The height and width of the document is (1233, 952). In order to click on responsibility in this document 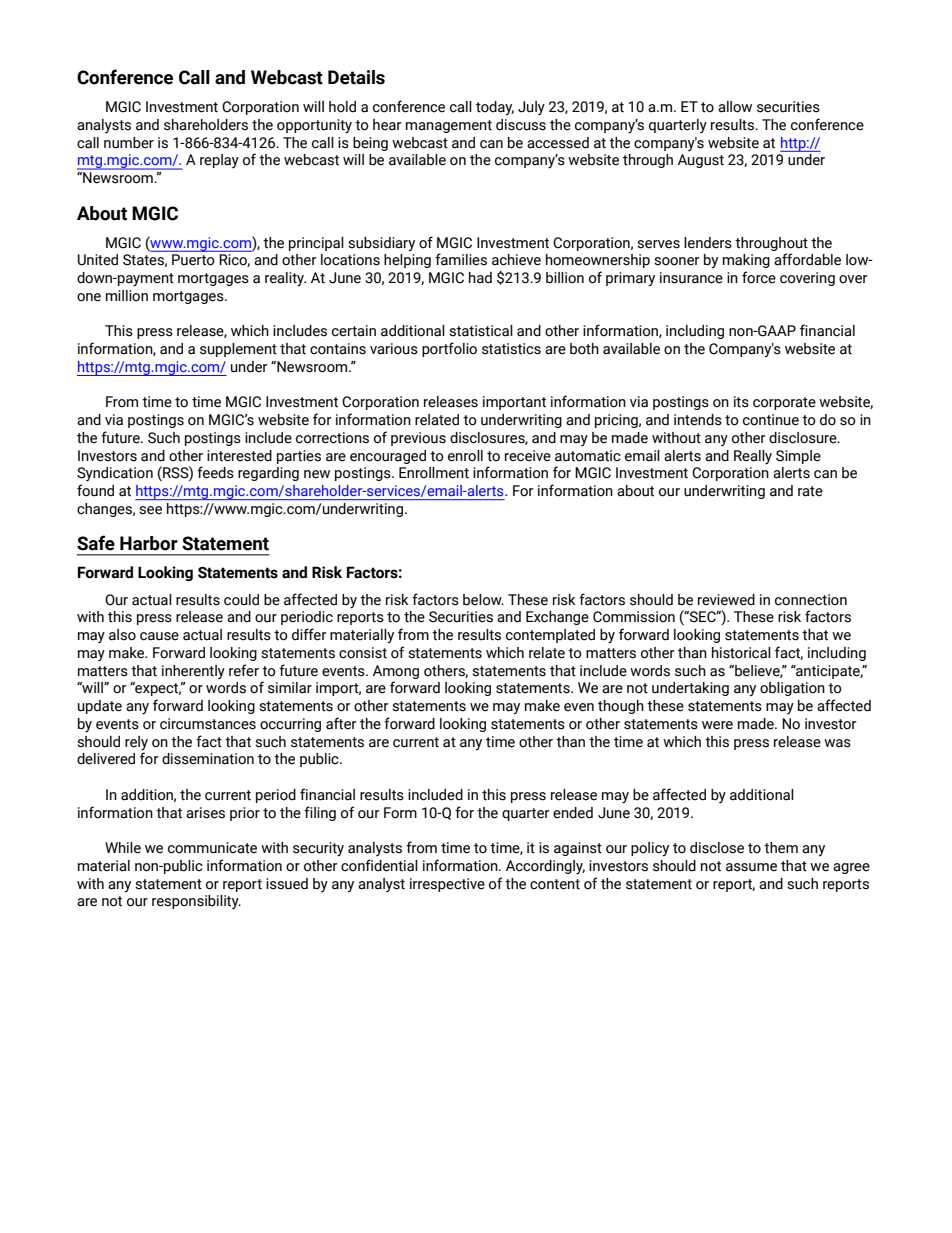, I will do `click(196, 902)`.
